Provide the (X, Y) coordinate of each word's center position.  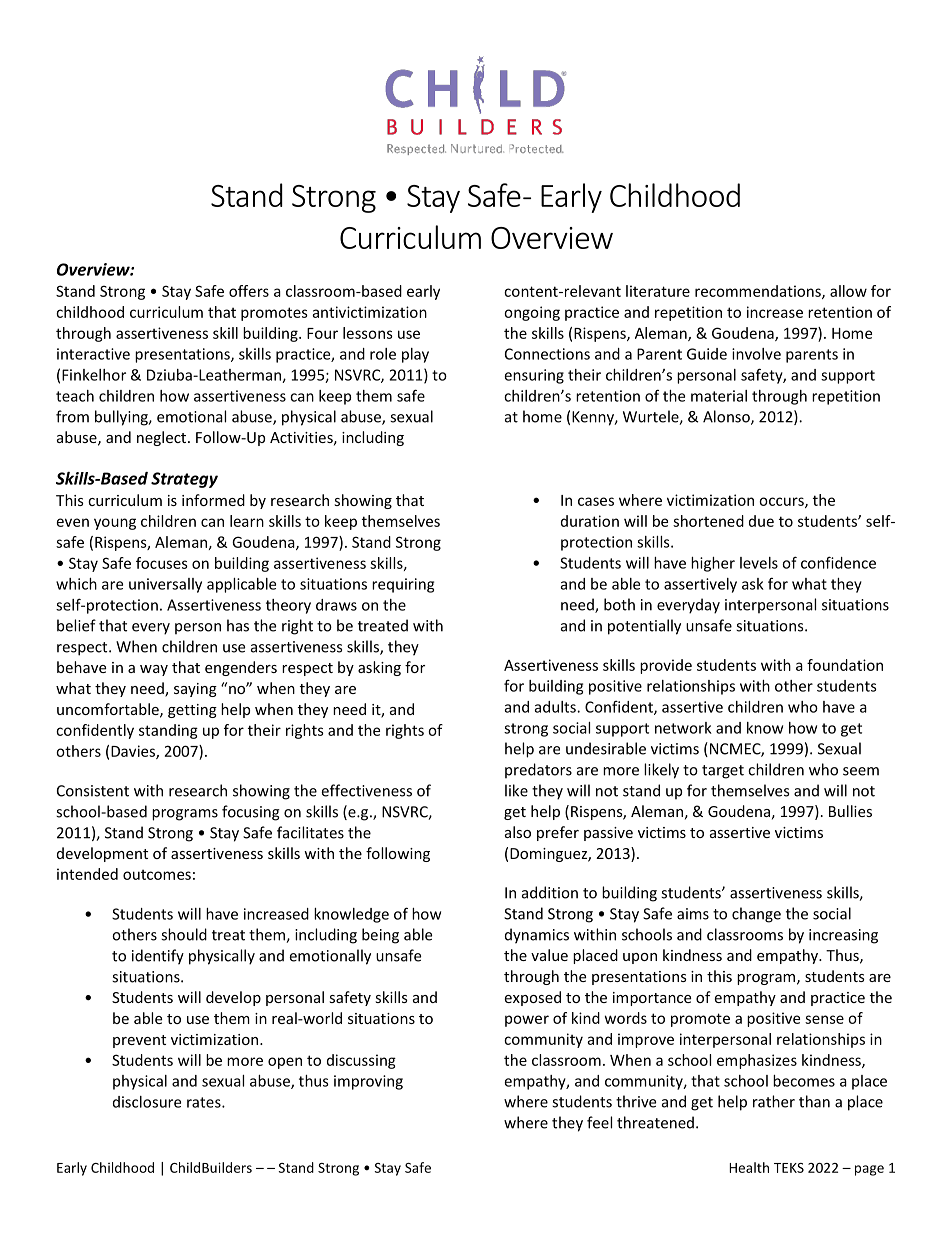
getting (192, 711)
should (184, 934)
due (761, 521)
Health (749, 1167)
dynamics (537, 936)
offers (249, 291)
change (756, 915)
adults (556, 707)
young (115, 524)
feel (599, 1122)
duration (590, 521)
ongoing (532, 313)
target (723, 772)
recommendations (759, 292)
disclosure (147, 1102)
